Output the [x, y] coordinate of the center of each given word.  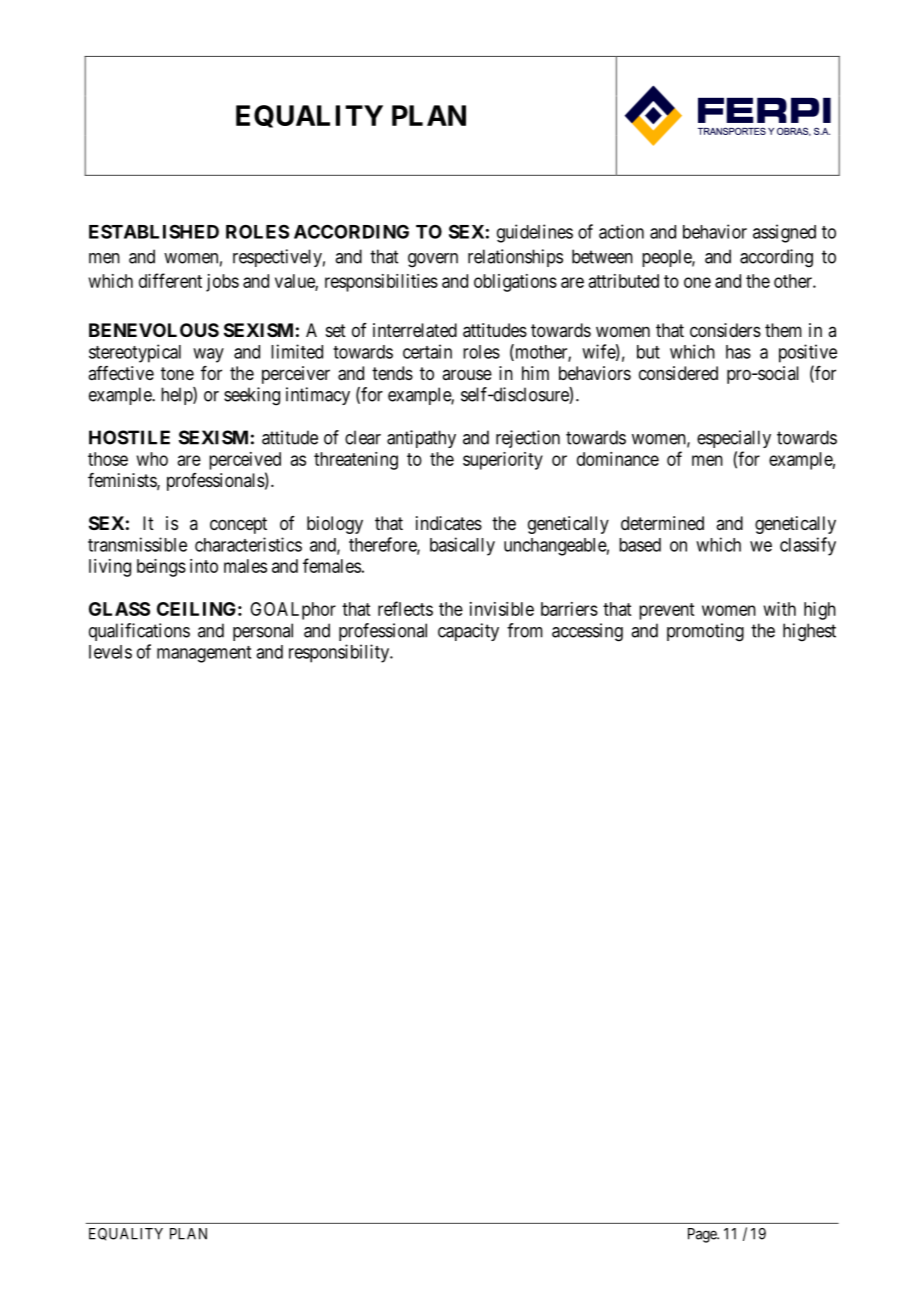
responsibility [340, 653]
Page [703, 1235]
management [204, 654]
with [780, 609]
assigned [784, 233]
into [204, 566]
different [170, 280]
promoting [705, 632]
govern [433, 260]
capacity [468, 632]
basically [462, 546]
